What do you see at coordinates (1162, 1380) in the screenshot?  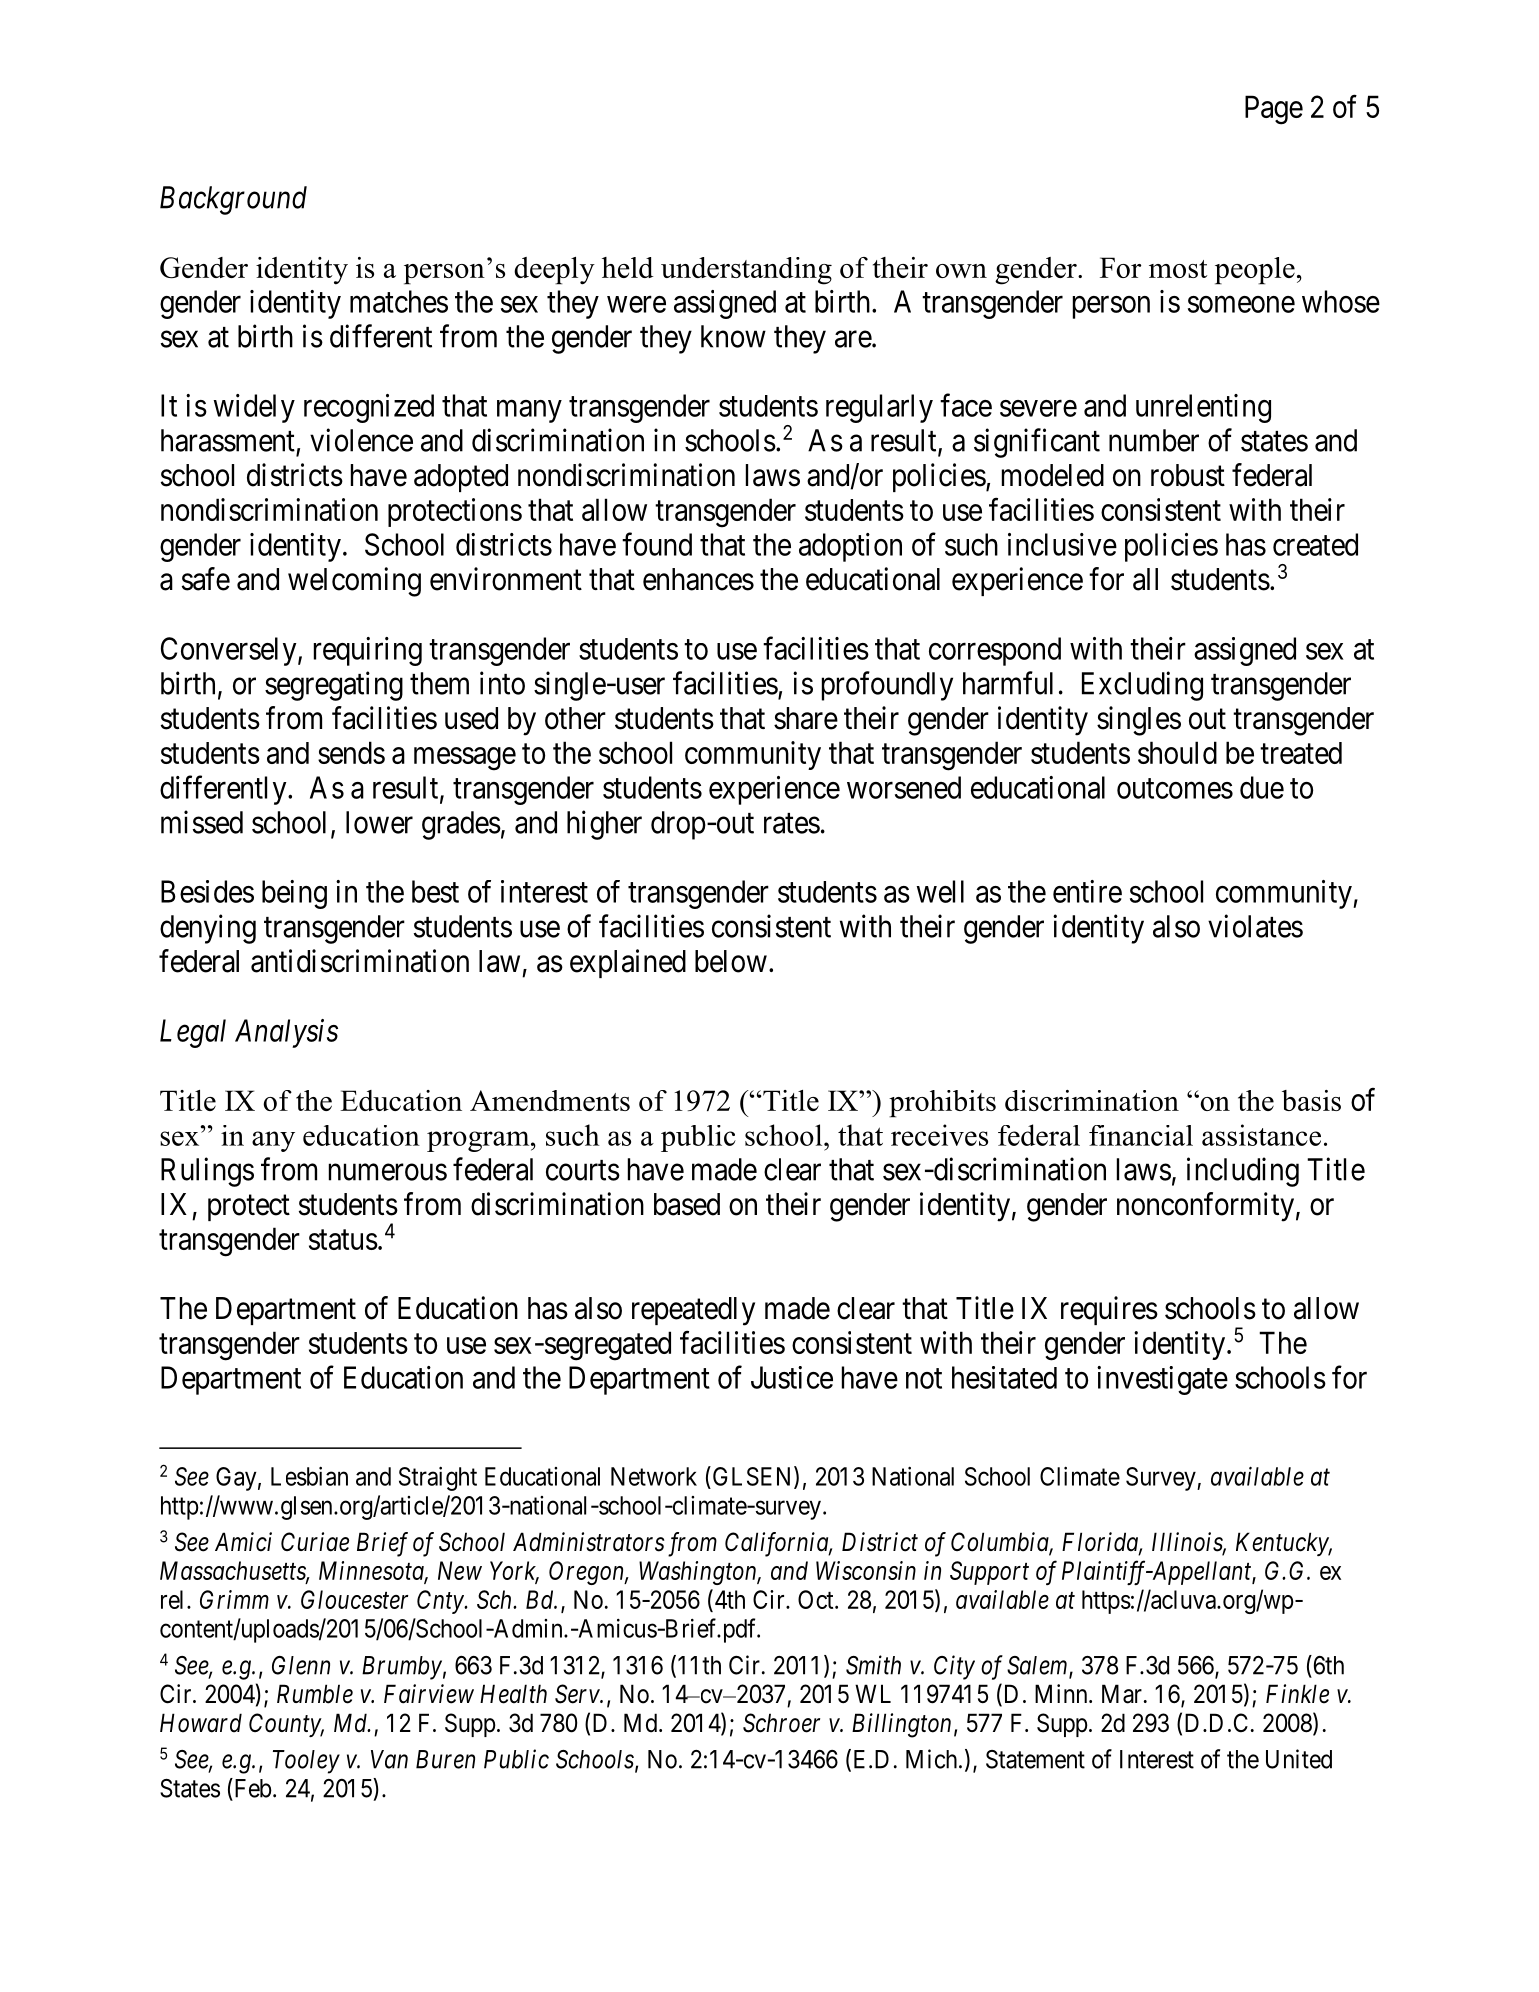 I see `investigate` at bounding box center [1162, 1380].
